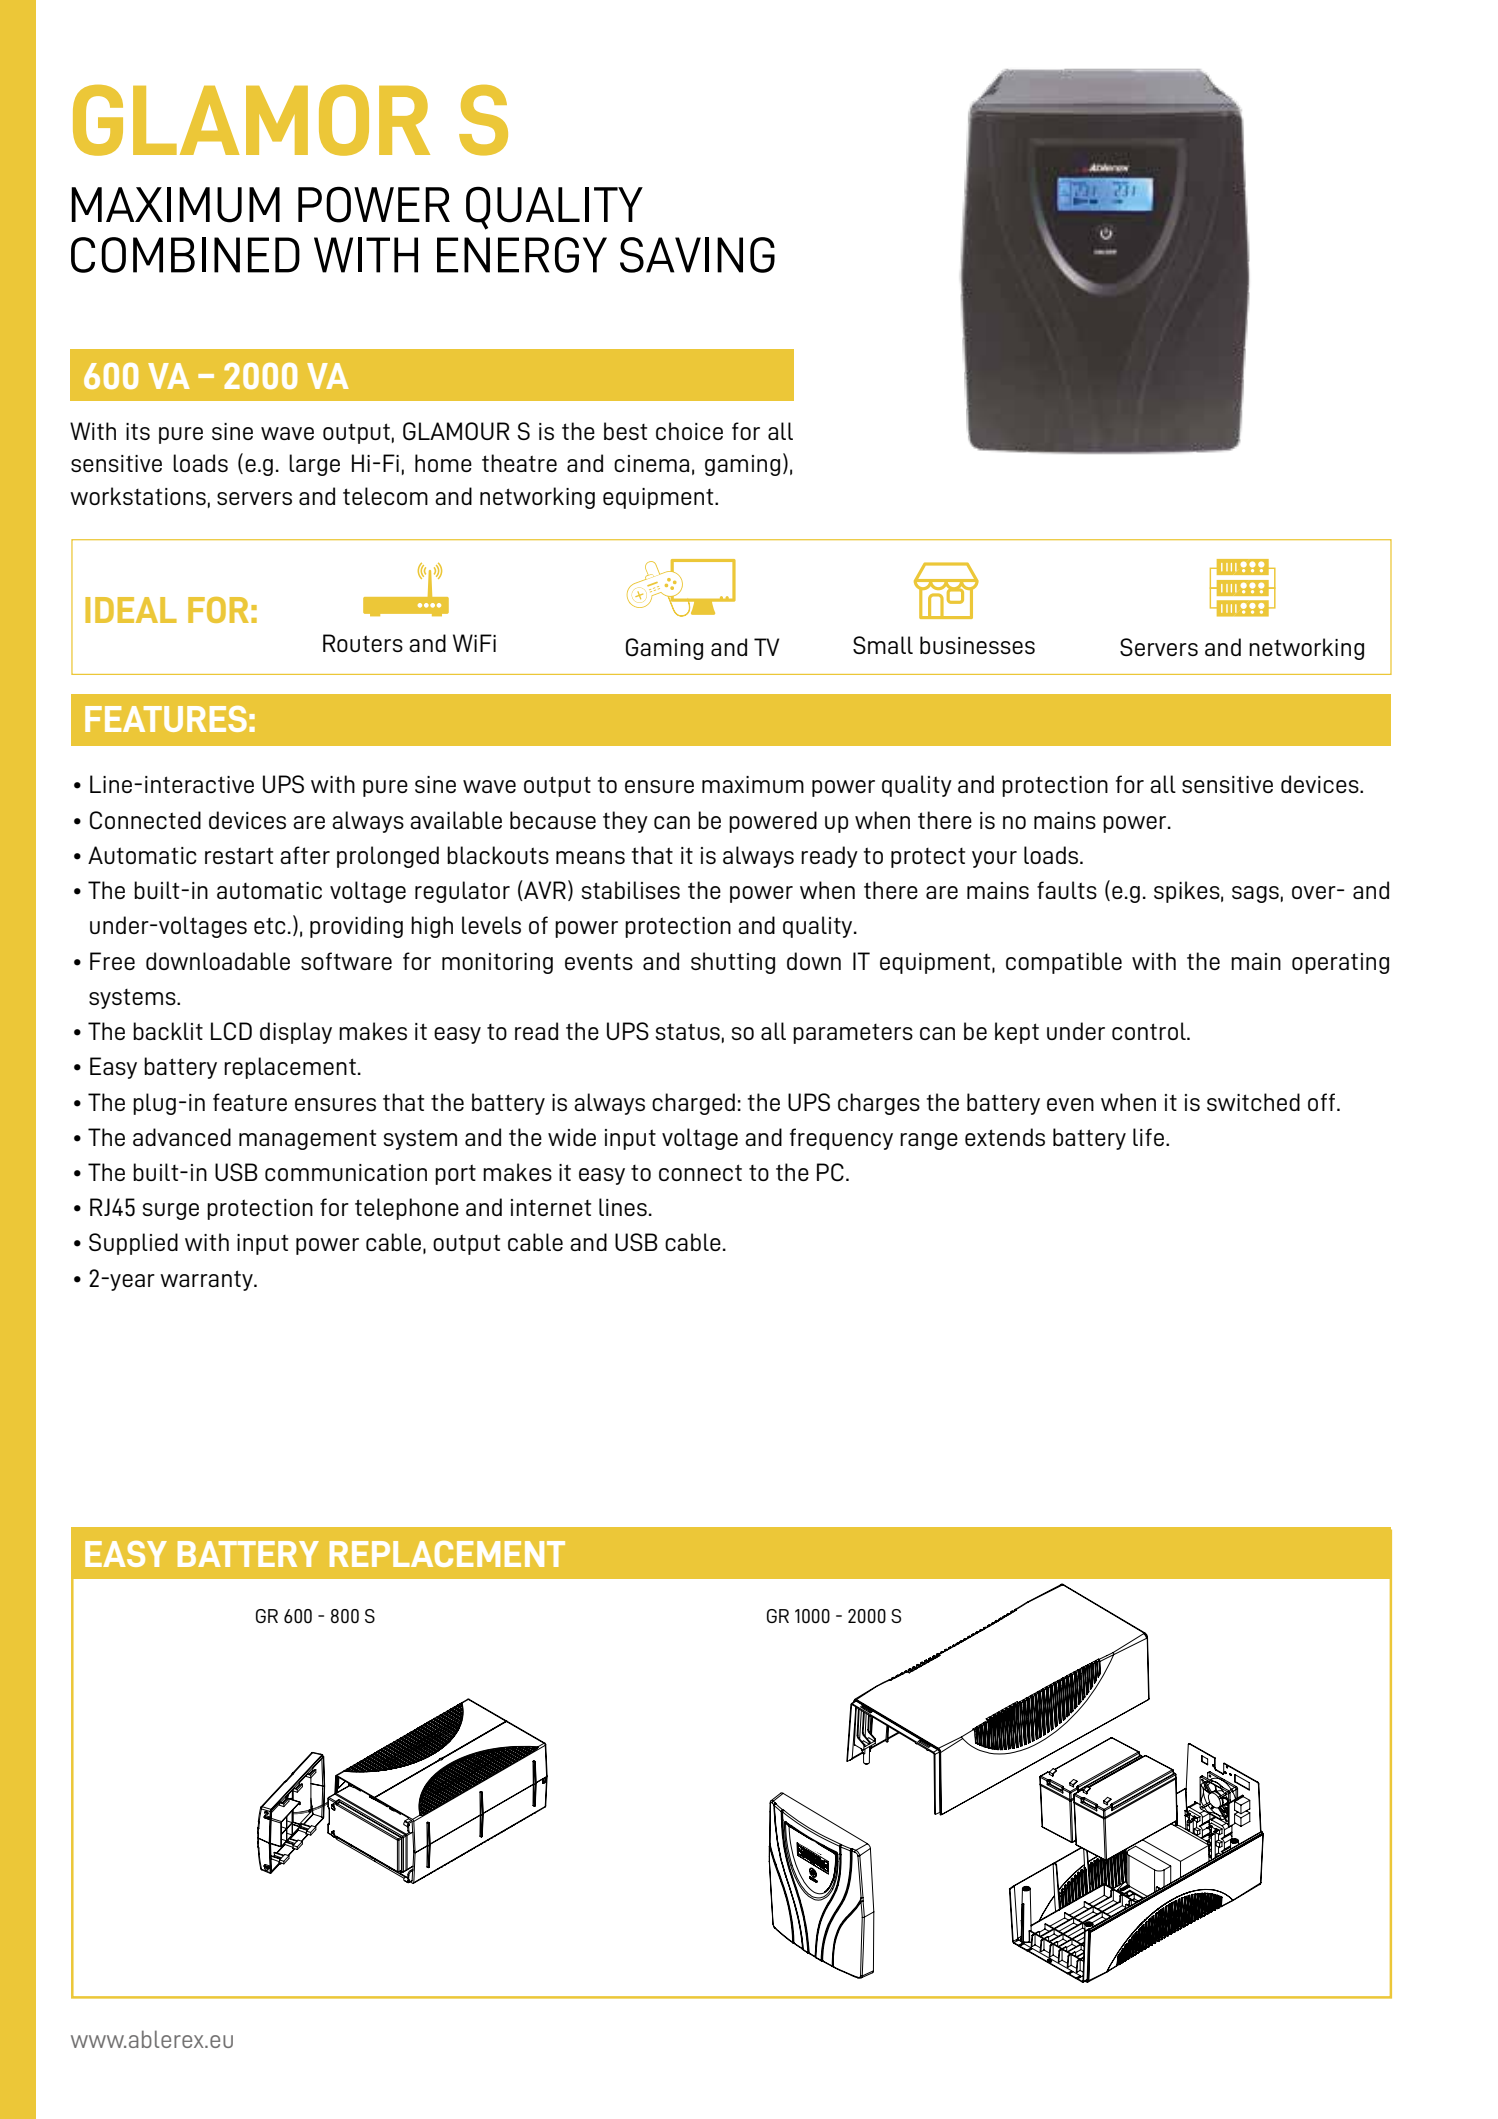 The width and height of the screenshot is (1498, 2119). Describe the element at coordinates (138, 431) in the screenshot. I see `its` at that location.
